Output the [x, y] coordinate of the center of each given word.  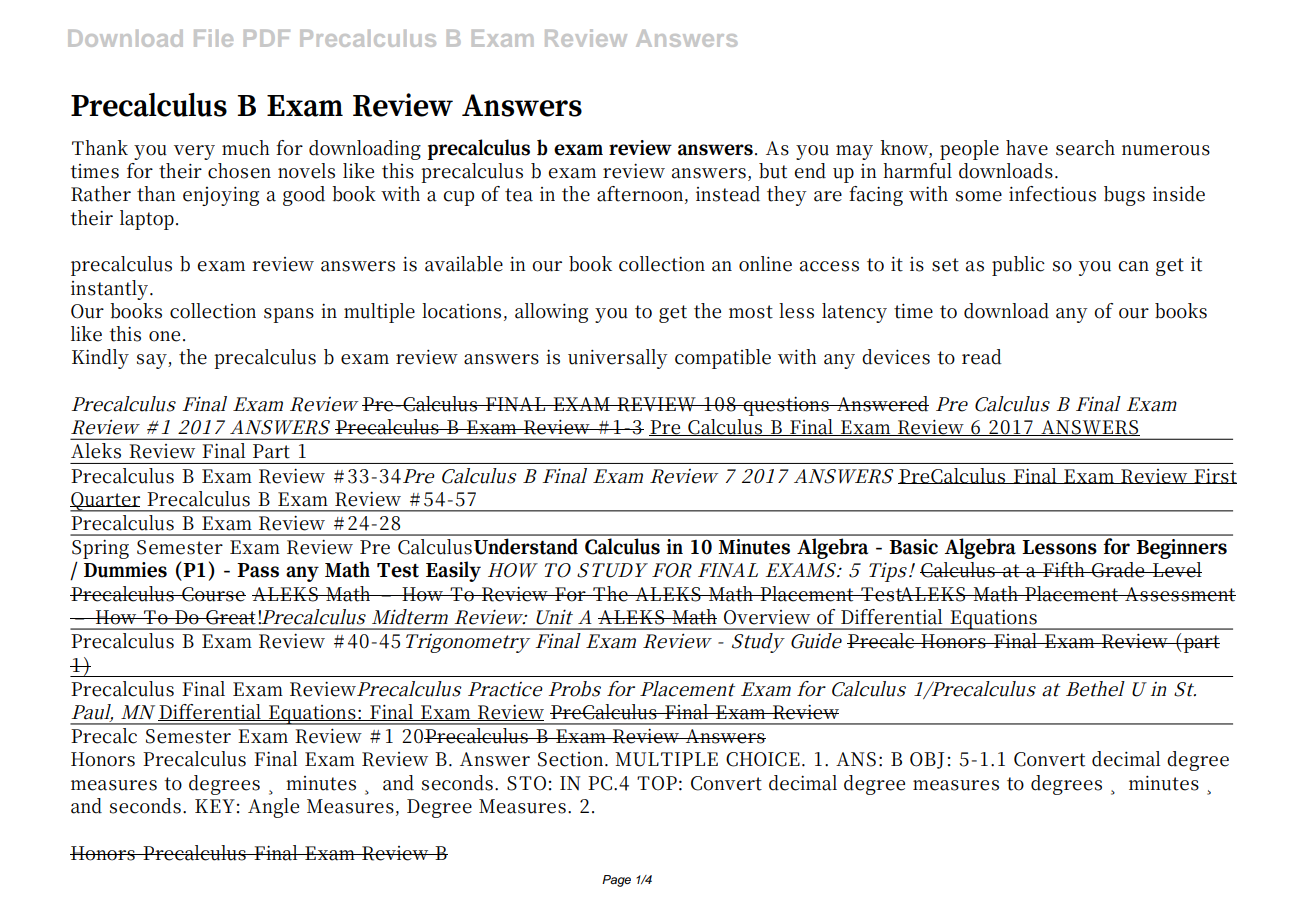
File [213, 38]
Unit [554, 617]
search [1085, 148]
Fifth [1064, 570]
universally [618, 359]
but [773, 171]
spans [289, 315]
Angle [273, 808]
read [982, 357]
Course [213, 594]
